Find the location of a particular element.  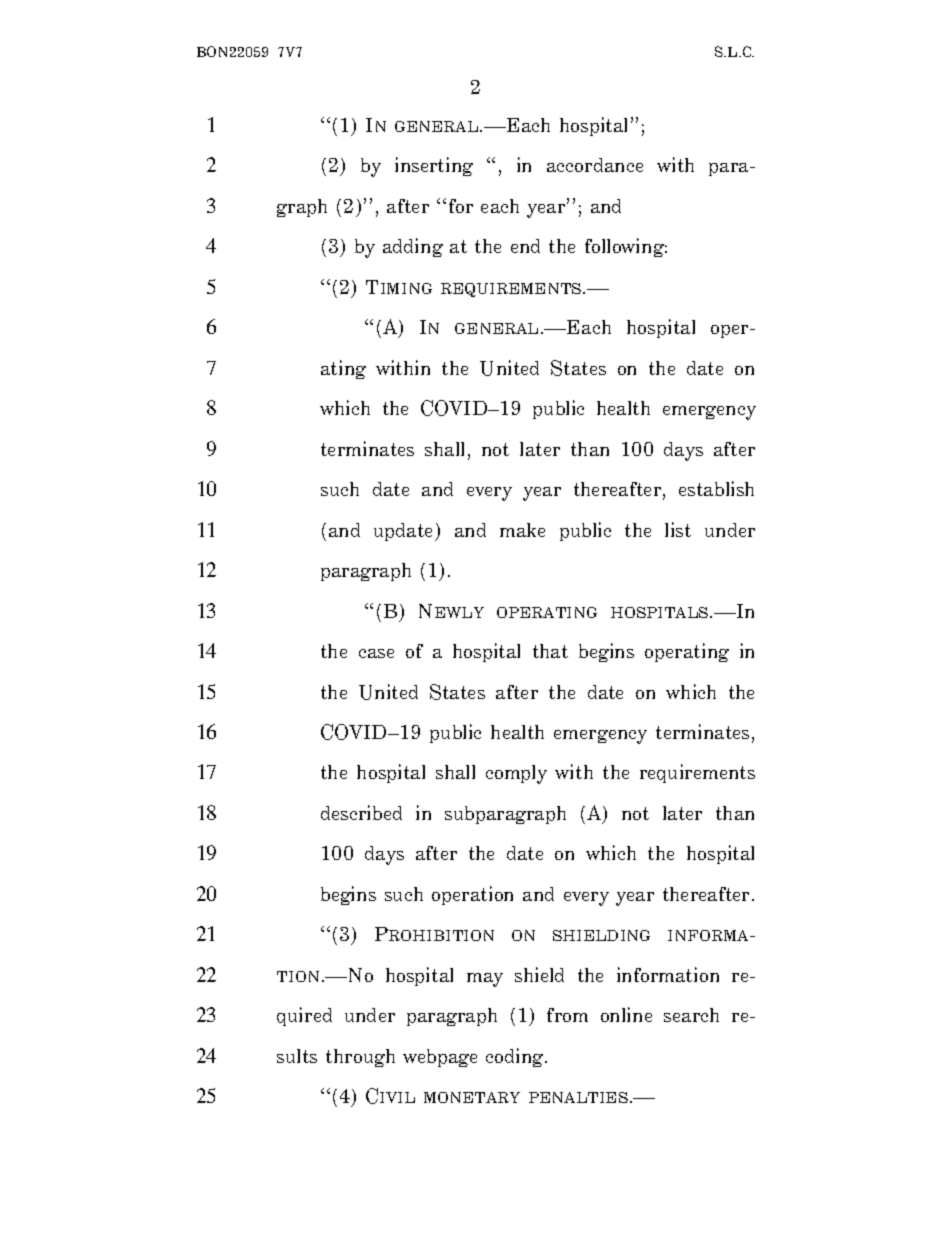

inserting is located at coordinates (434, 166).
